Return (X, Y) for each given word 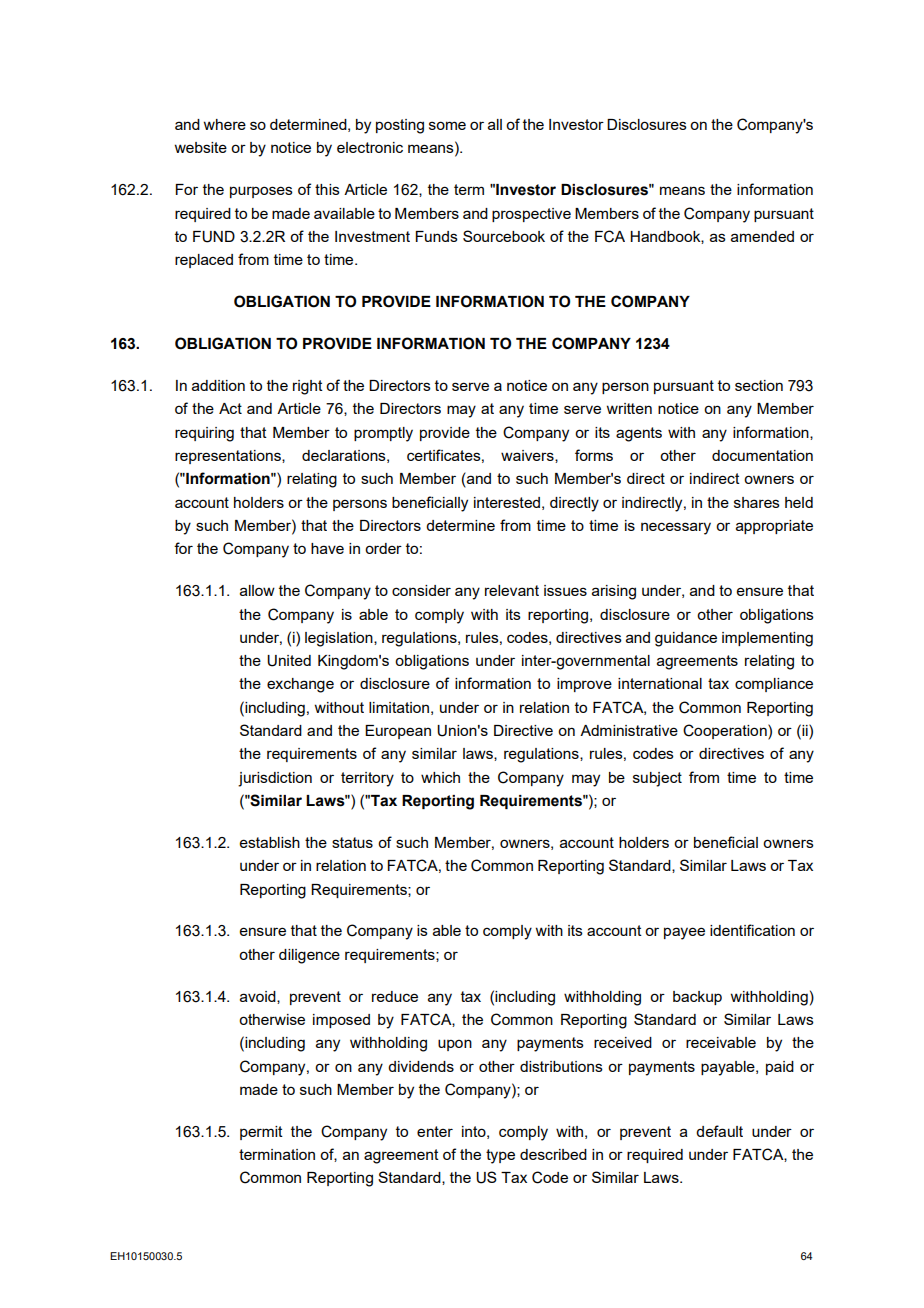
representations (229, 457)
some (447, 125)
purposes (261, 192)
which (440, 777)
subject (657, 779)
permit (261, 1133)
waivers (528, 456)
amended (762, 236)
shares (757, 502)
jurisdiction (275, 779)
